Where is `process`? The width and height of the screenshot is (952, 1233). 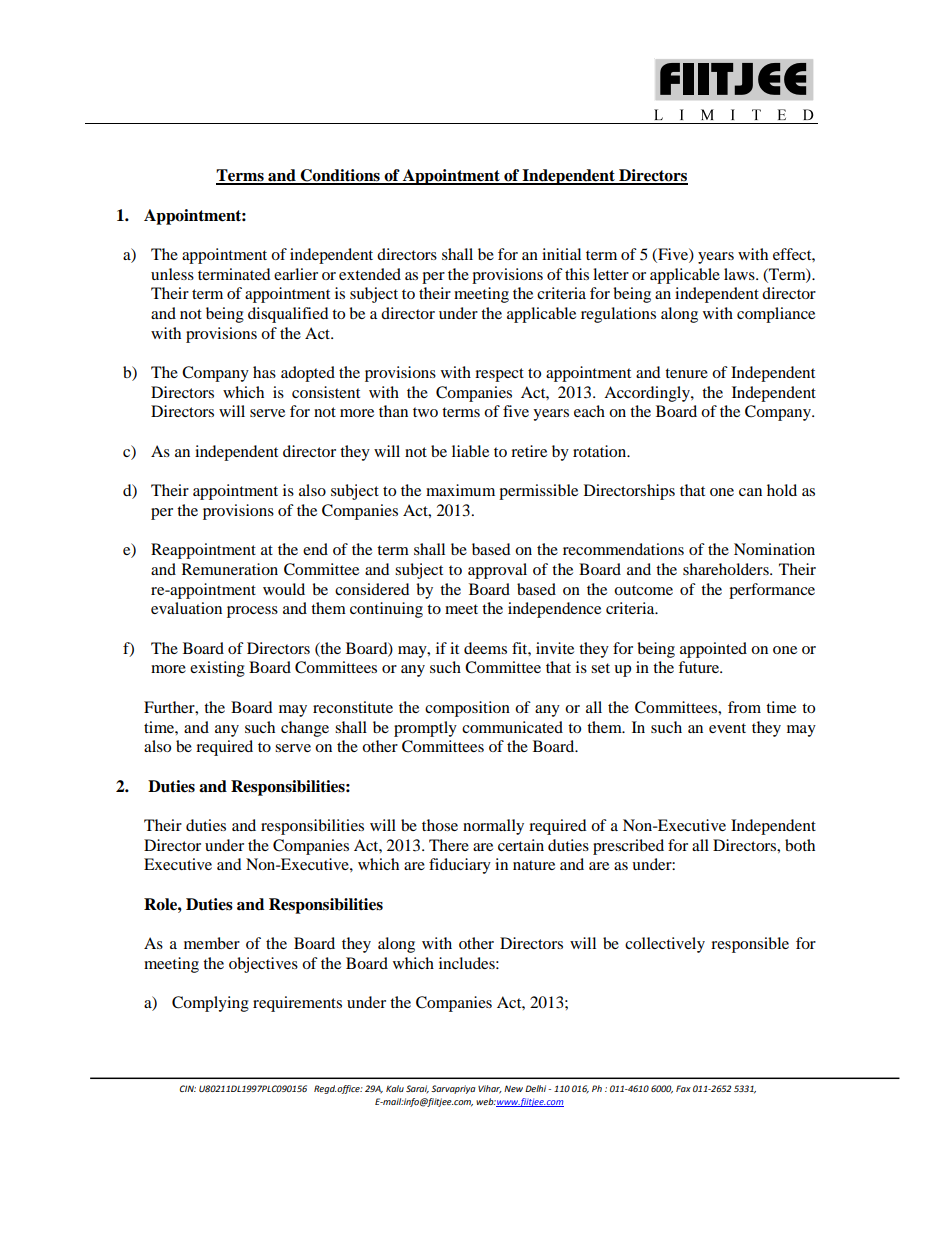
process is located at coordinates (252, 612).
